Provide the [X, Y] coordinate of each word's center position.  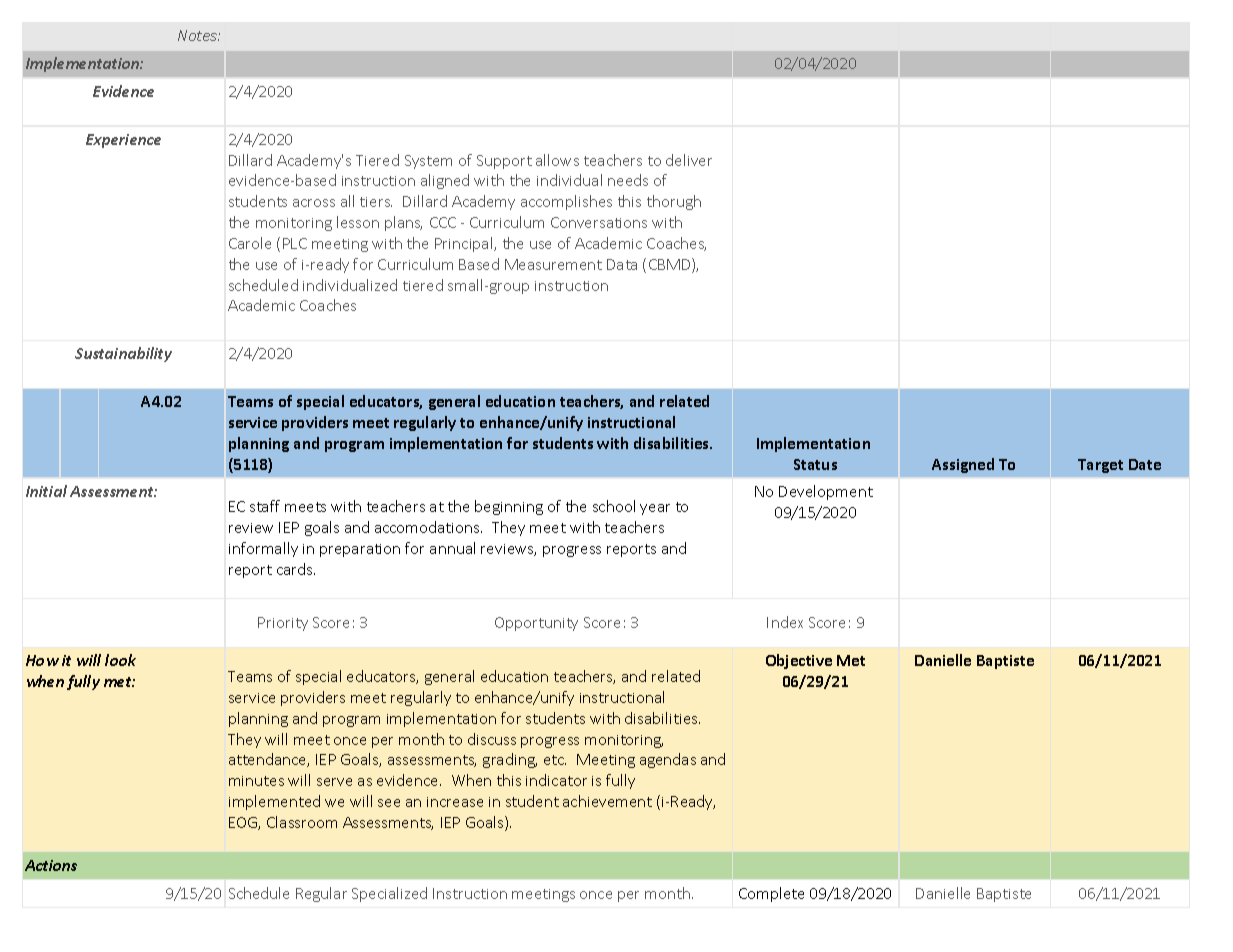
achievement [607, 801]
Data [622, 264]
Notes [199, 35]
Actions [51, 865]
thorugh [674, 202]
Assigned [963, 465]
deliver [689, 160]
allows [557, 160]
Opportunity [536, 624]
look [120, 660]
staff [265, 506]
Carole [250, 243]
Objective [799, 661]
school [614, 506]
